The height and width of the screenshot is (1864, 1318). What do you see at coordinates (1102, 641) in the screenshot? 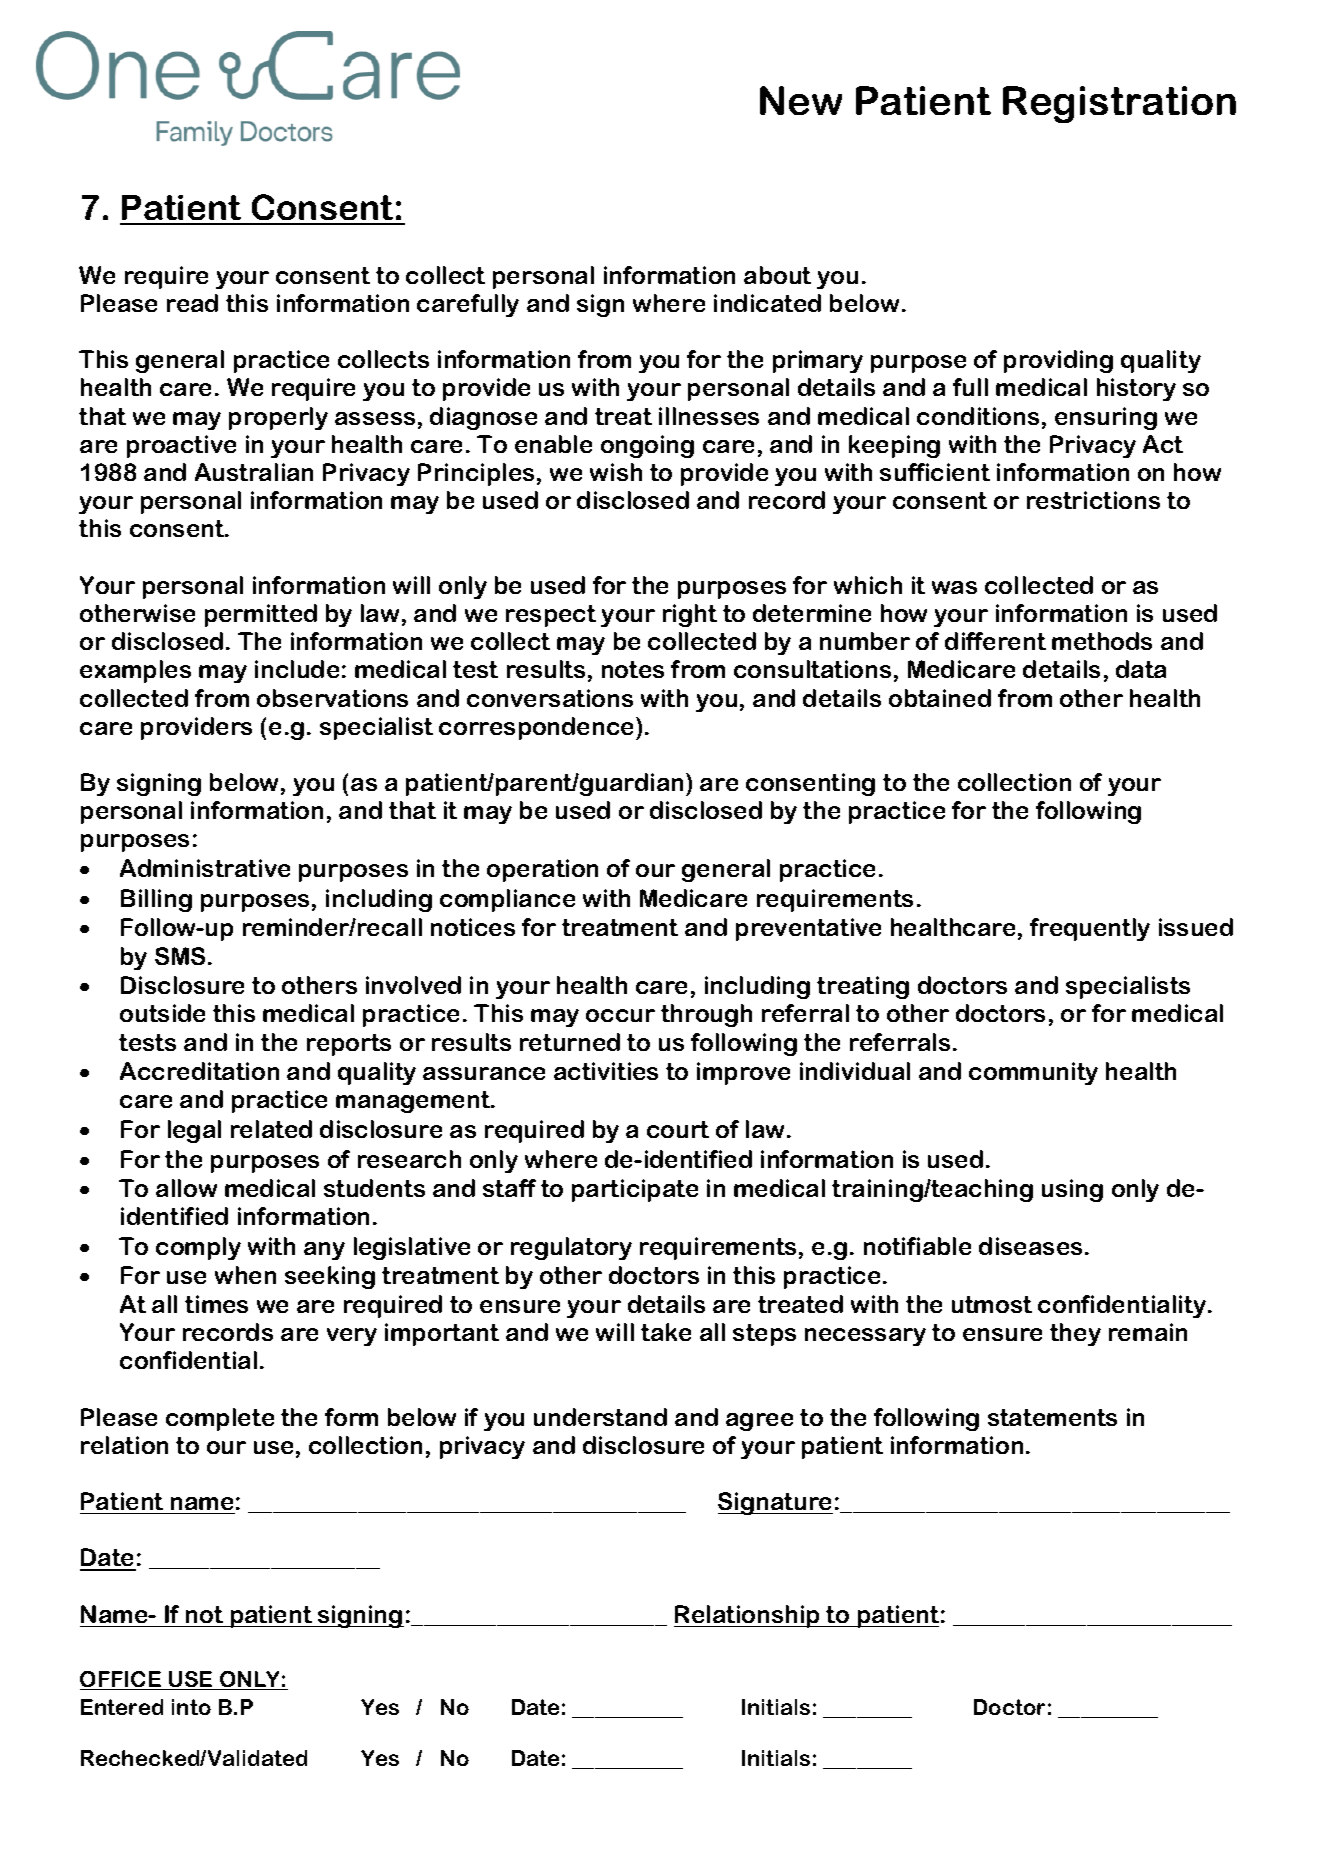
I see `methods` at bounding box center [1102, 641].
